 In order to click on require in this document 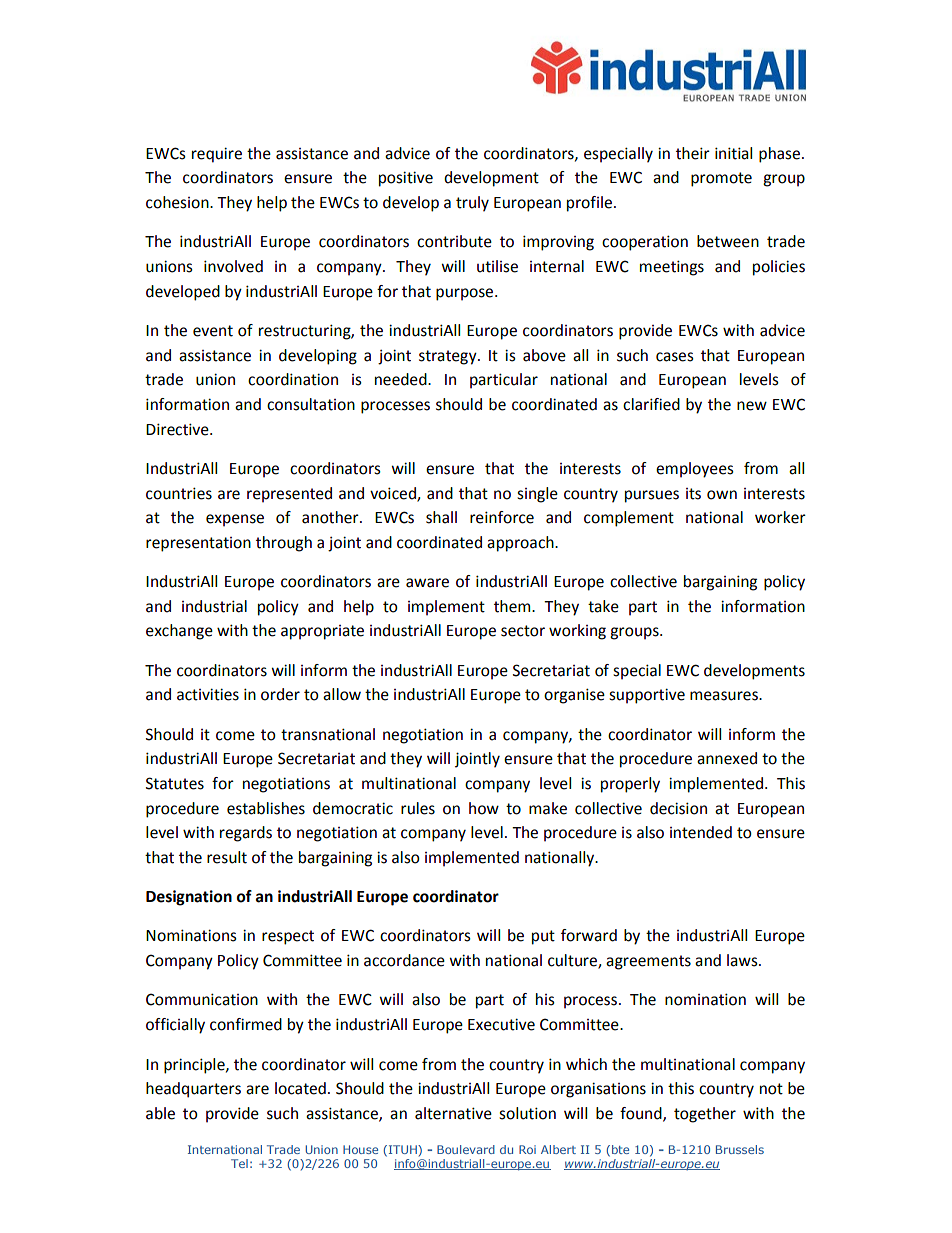, I will do `click(217, 155)`.
